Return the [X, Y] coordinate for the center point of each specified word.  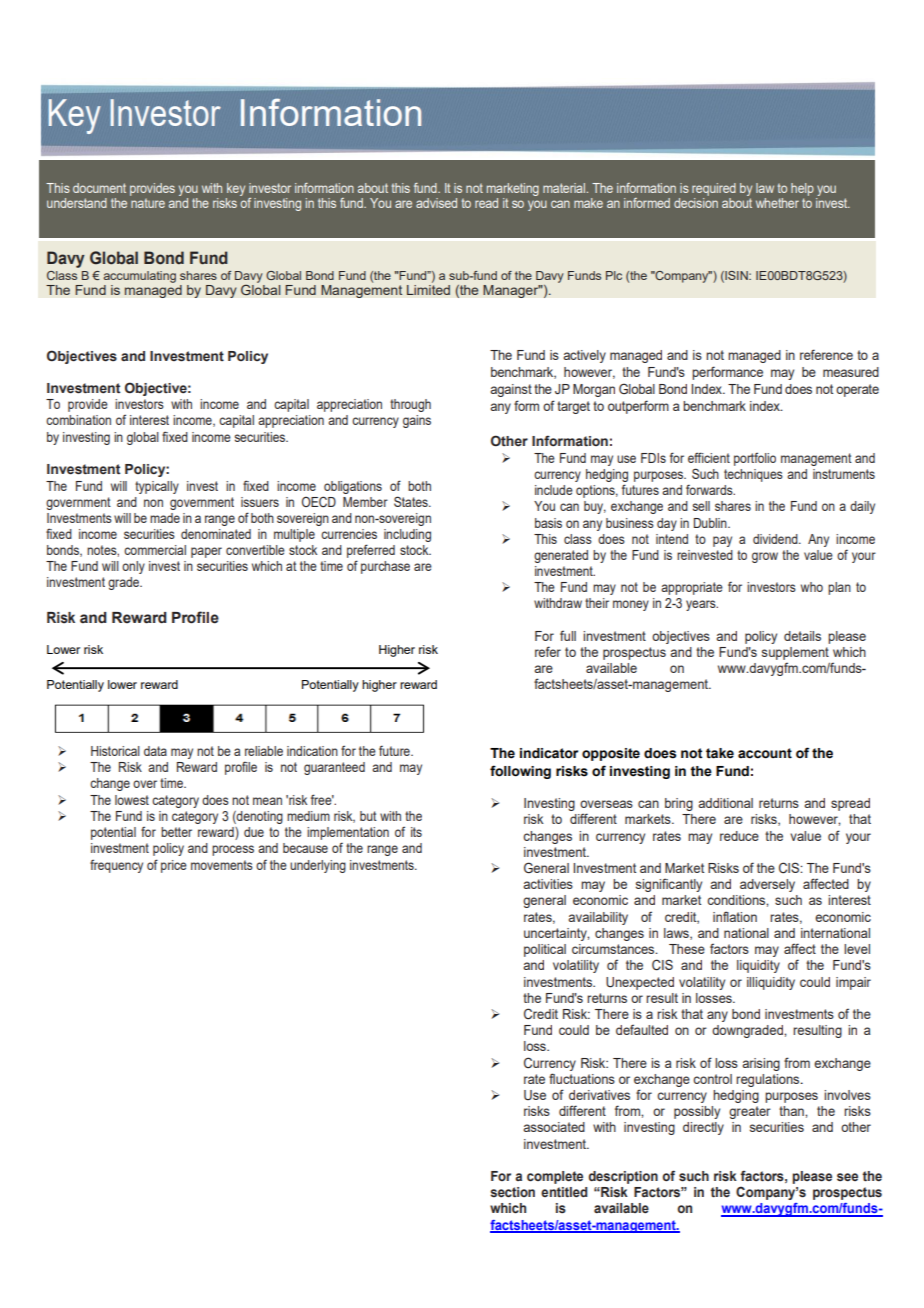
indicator [549, 753]
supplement [795, 653]
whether [777, 203]
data [155, 751]
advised [436, 203]
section [512, 1192]
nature [148, 203]
